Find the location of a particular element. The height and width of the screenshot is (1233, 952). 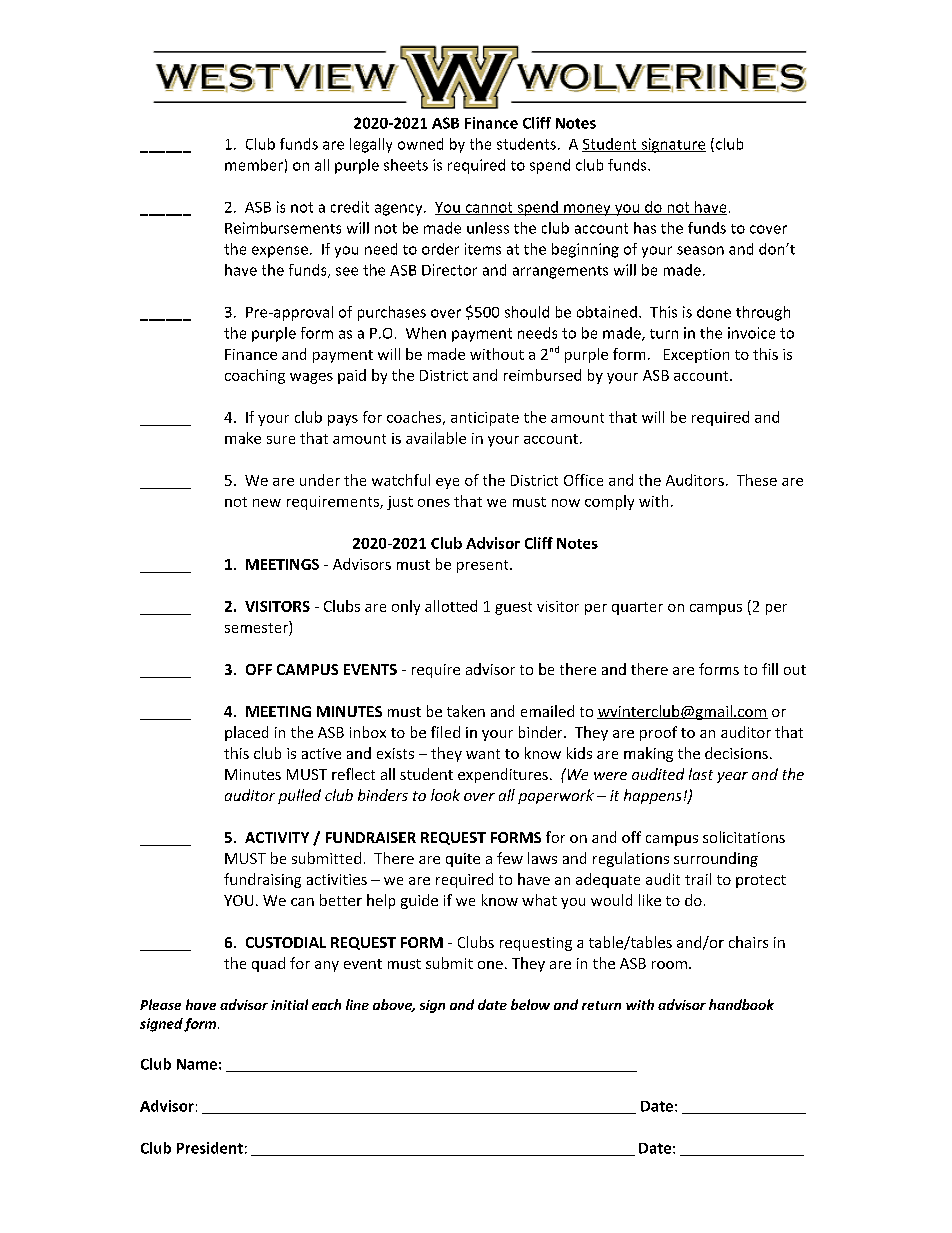

season is located at coordinates (700, 250).
